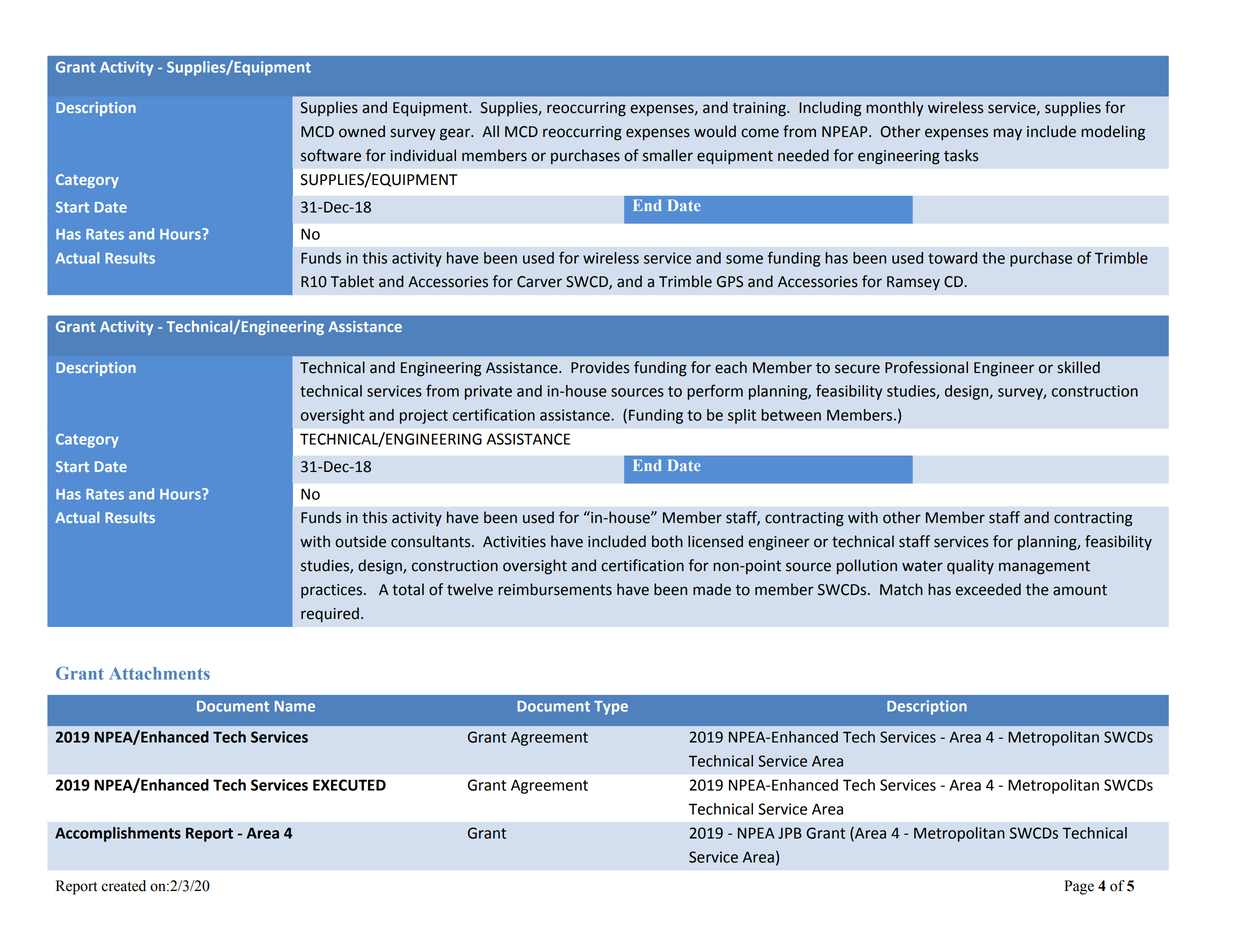 The image size is (1233, 952). Describe the element at coordinates (333, 591) in the image. I see `practices` at that location.
